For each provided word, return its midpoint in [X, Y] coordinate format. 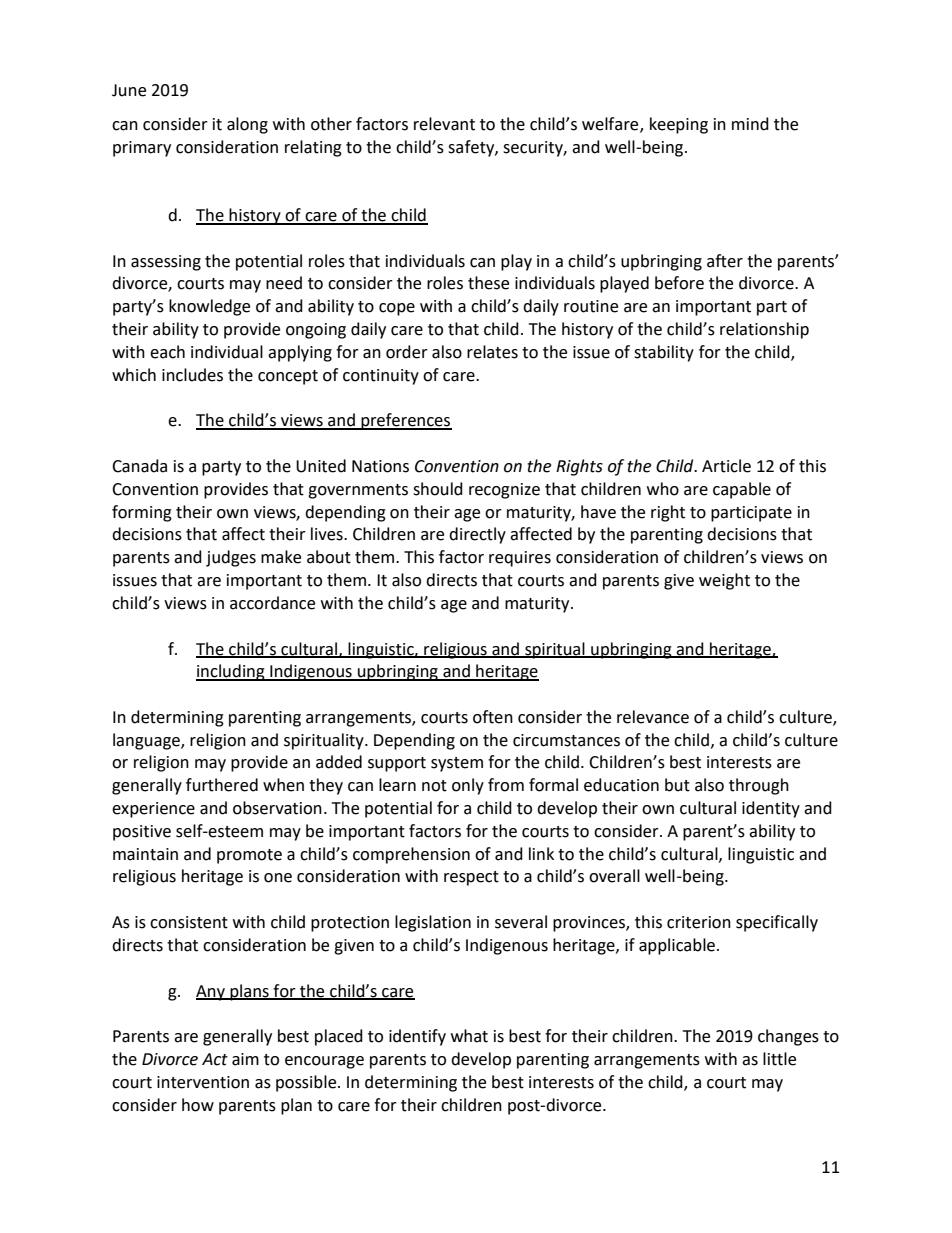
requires [520, 559]
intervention [203, 1082]
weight [724, 581]
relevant [444, 124]
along [247, 125]
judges [231, 558]
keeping [679, 125]
